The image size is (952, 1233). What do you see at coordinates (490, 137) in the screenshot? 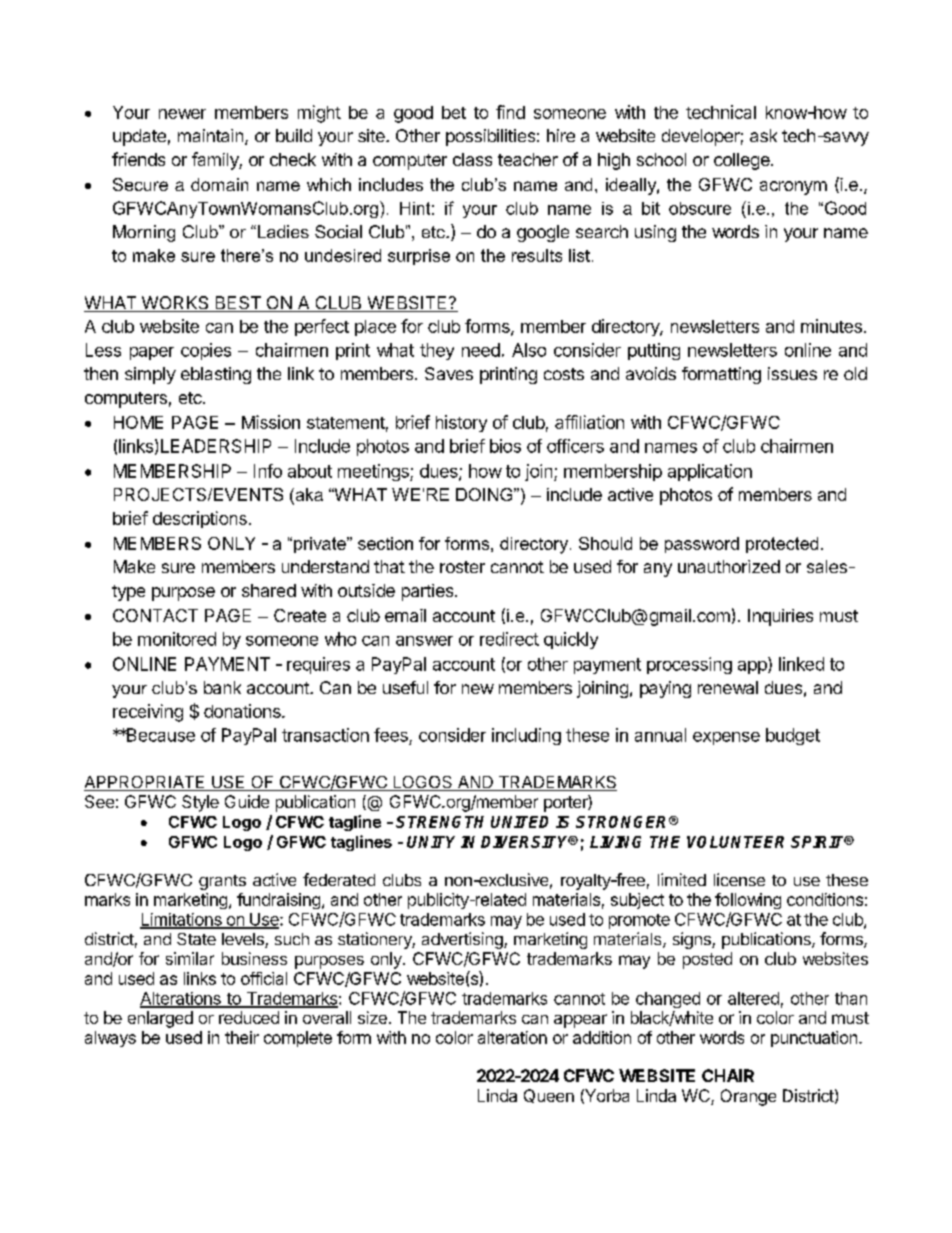
I see `possibilities` at bounding box center [490, 137].
